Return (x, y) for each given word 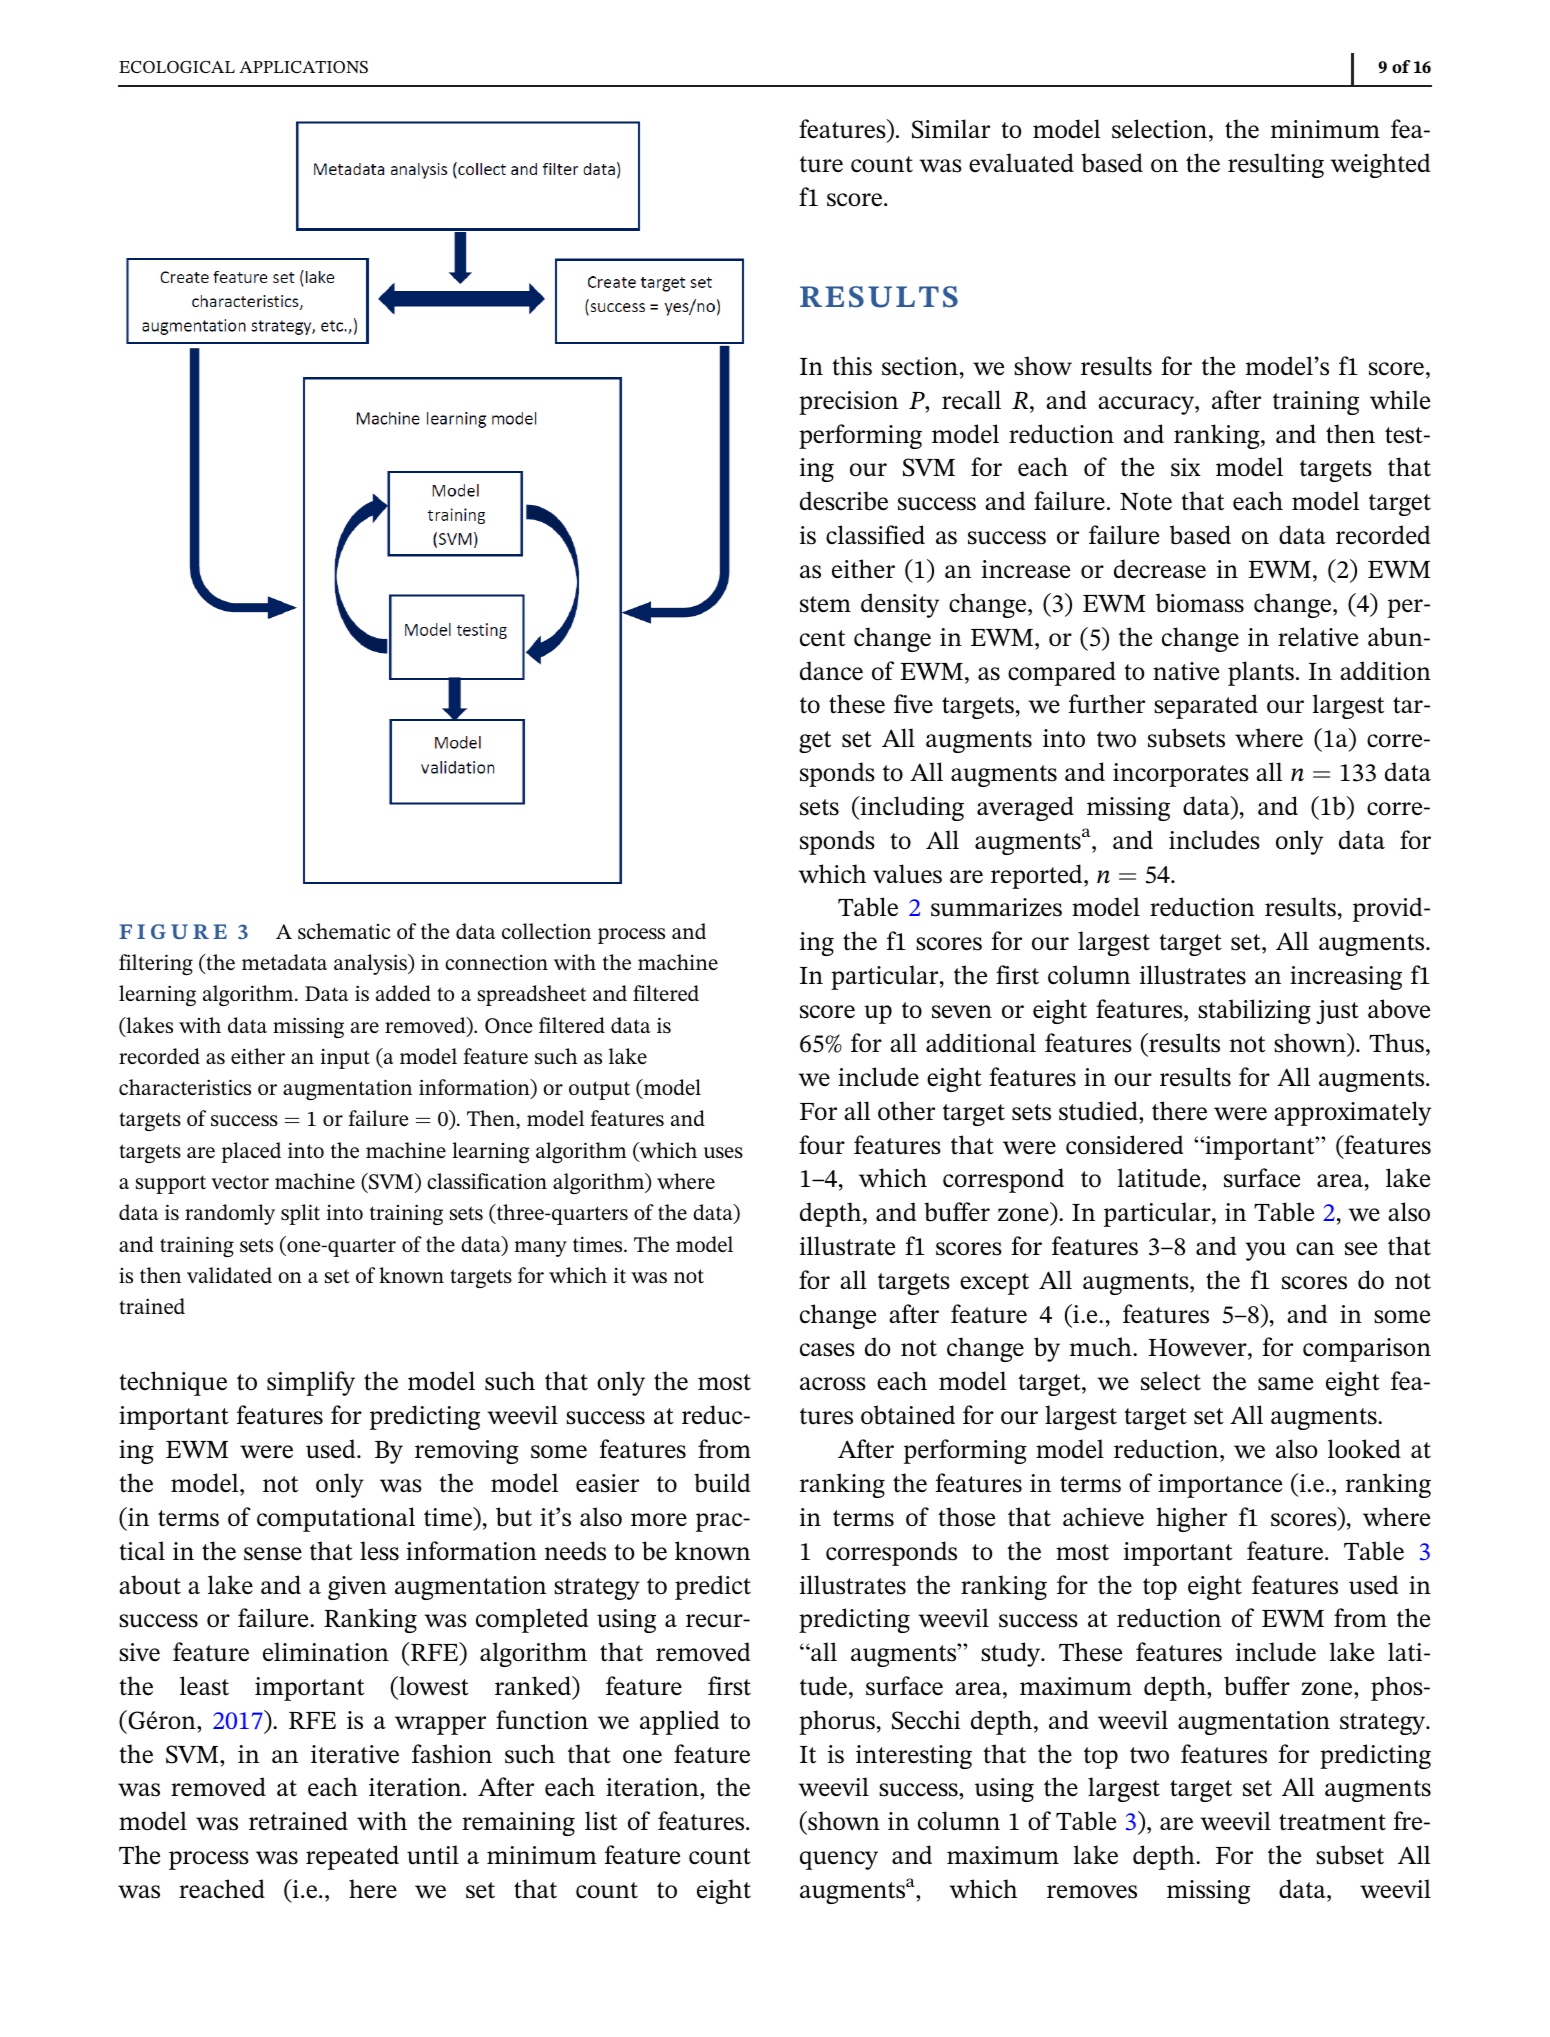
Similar (951, 129)
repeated (352, 1857)
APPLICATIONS (303, 67)
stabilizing (1254, 1011)
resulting (1276, 165)
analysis (371, 964)
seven (962, 1012)
